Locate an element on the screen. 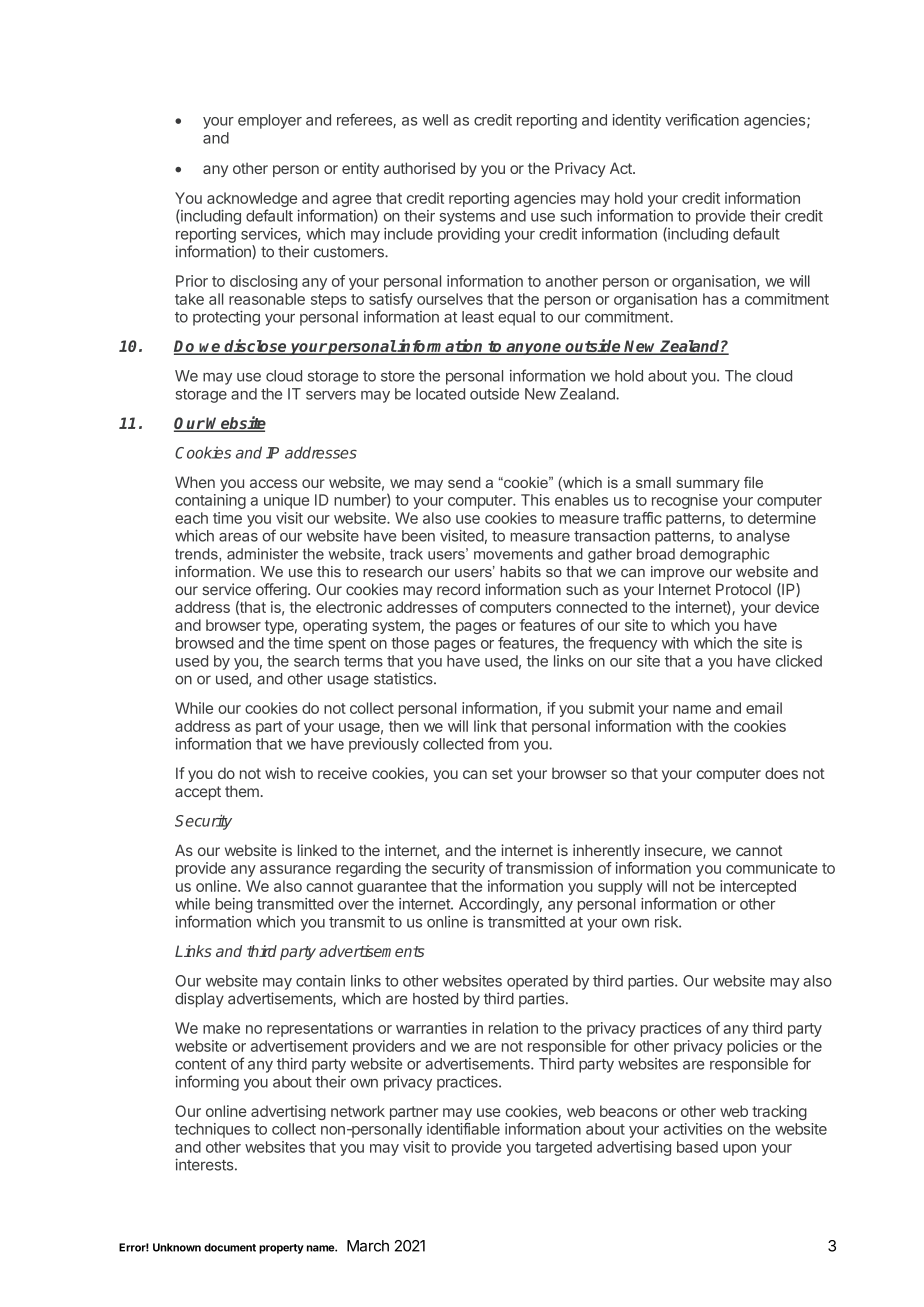 This screenshot has width=924, height=1307. verification is located at coordinates (702, 119).
